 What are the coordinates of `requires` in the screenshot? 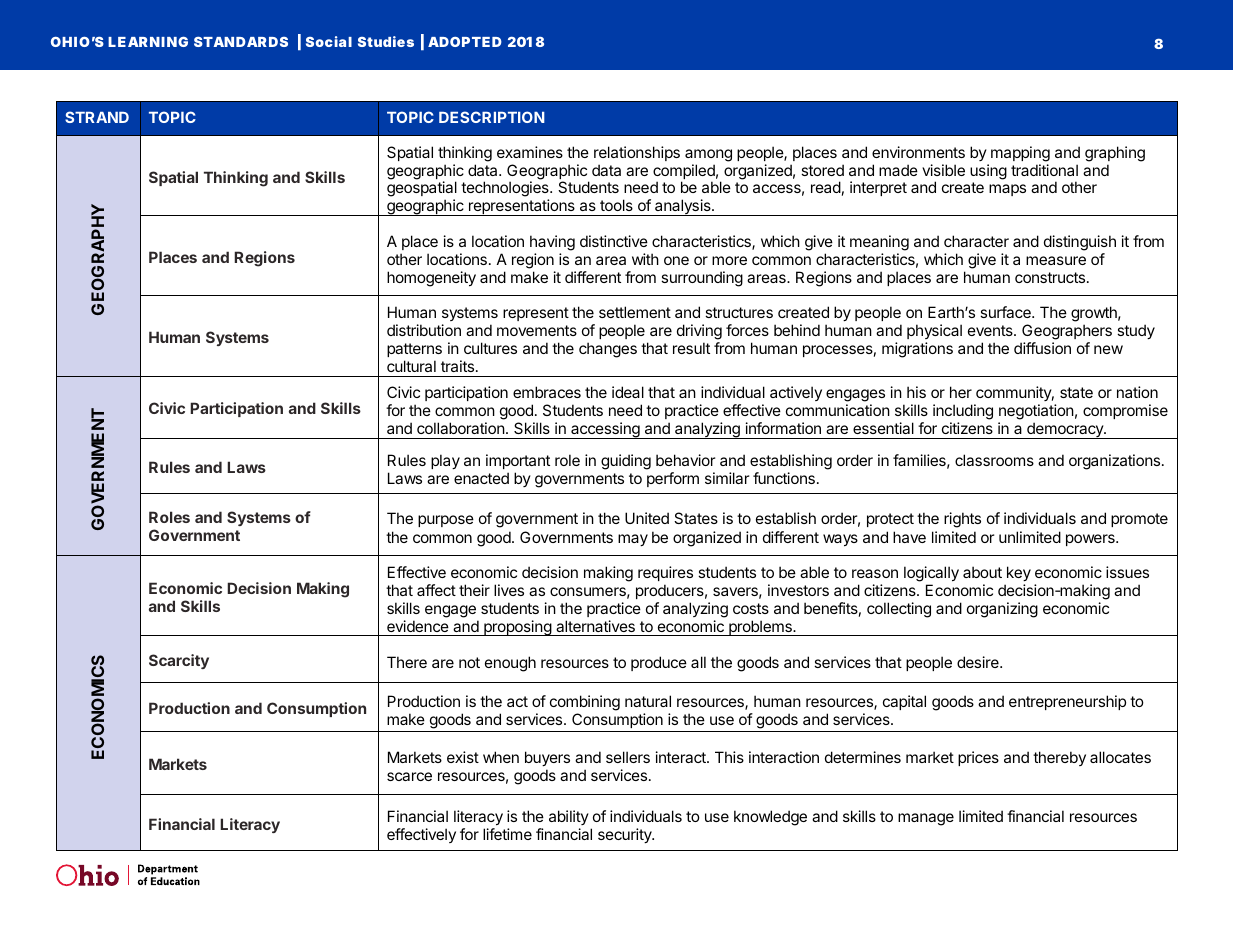 It's located at (665, 573).
